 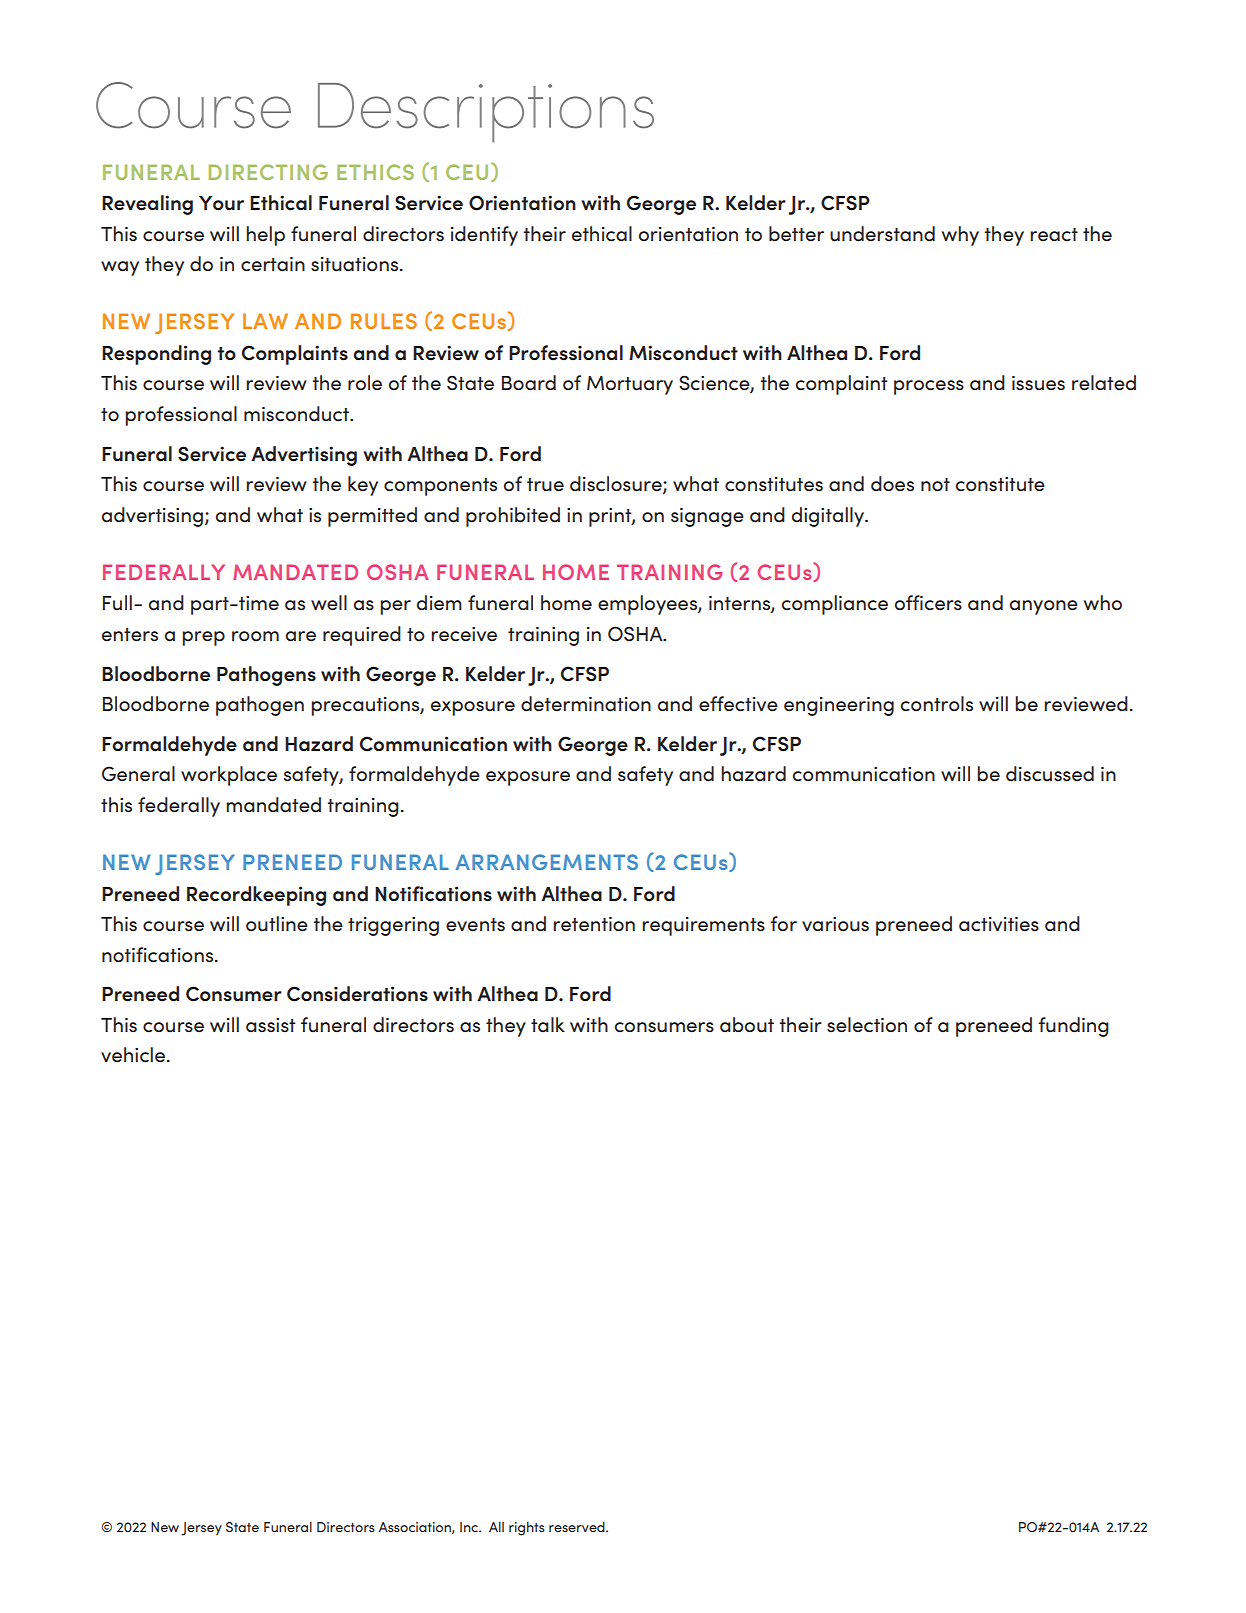 I want to click on key, so click(x=363, y=486).
